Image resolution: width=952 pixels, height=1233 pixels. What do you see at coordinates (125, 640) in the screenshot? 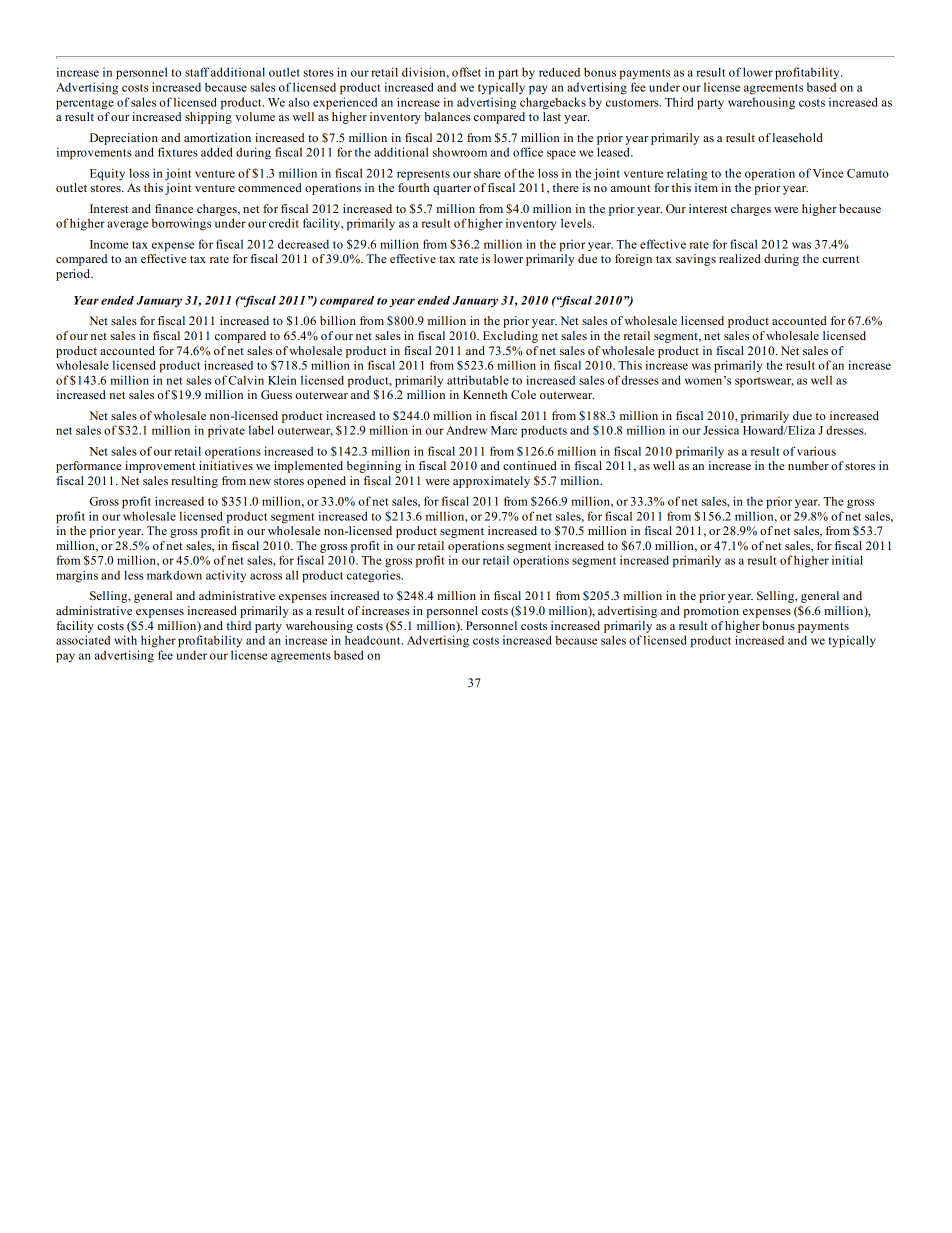
I see `with` at bounding box center [125, 640].
